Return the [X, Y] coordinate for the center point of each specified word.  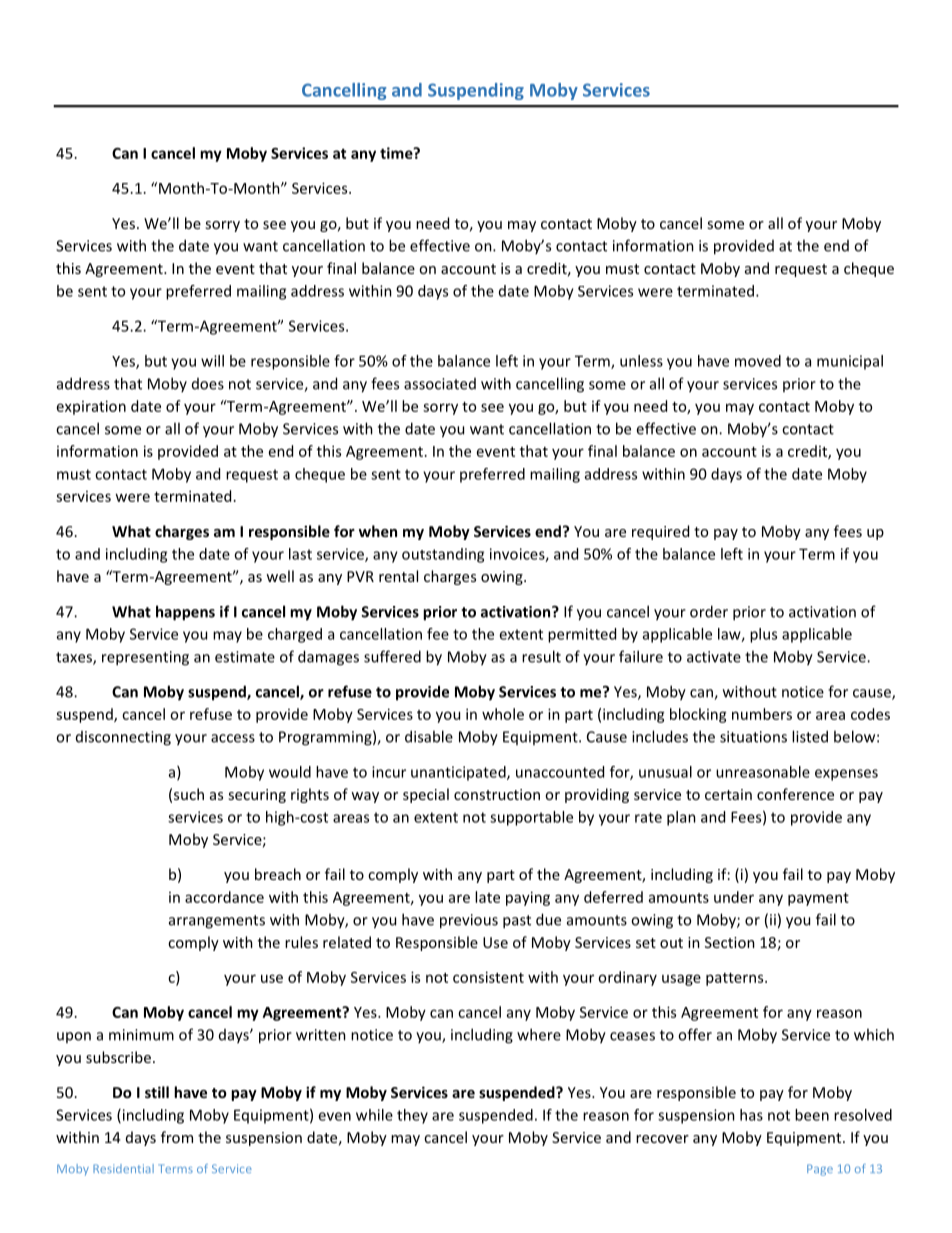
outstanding [443, 555]
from [177, 1137]
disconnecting [123, 738]
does [208, 384]
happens [185, 613]
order [709, 611]
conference [795, 794]
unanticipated [459, 773]
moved [758, 361]
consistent [488, 977]
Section [730, 942]
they [412, 1116]
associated [440, 384]
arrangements [217, 922]
